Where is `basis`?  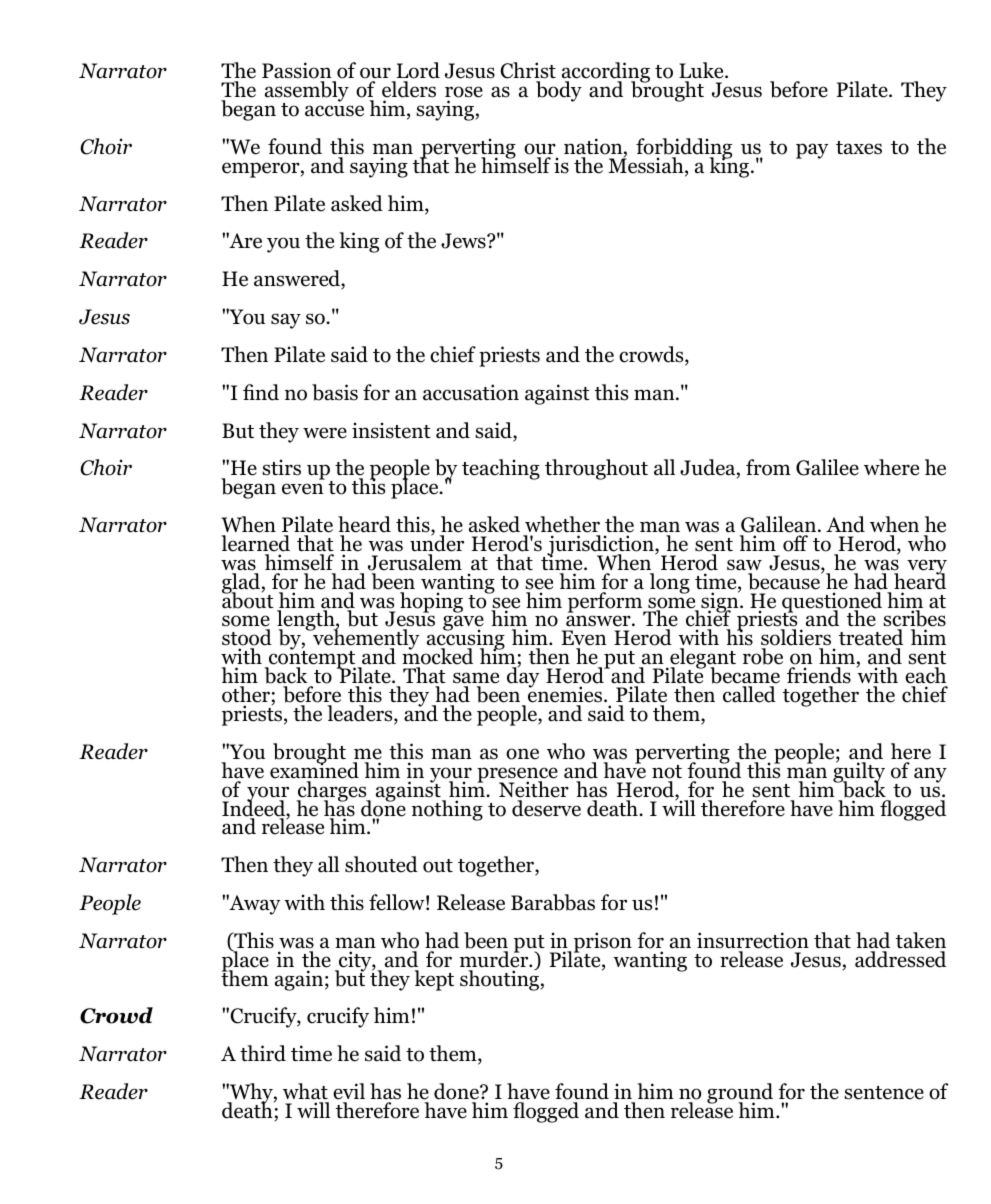
basis is located at coordinates (335, 392).
